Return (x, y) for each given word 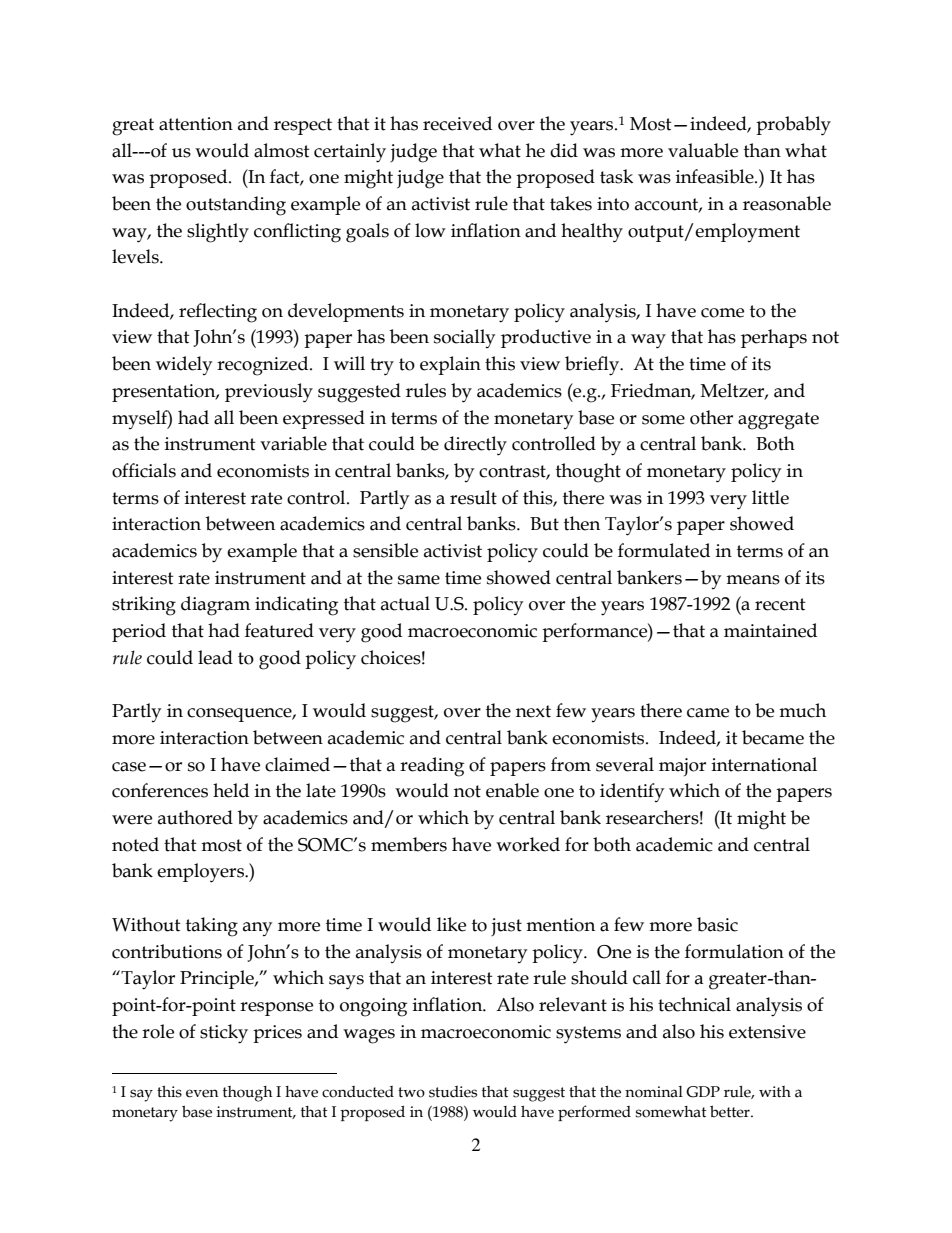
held (231, 790)
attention (196, 124)
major (682, 767)
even (202, 1093)
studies (453, 1092)
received (457, 123)
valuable (703, 150)
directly (475, 446)
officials (144, 470)
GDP (703, 1092)
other (711, 417)
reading (432, 767)
